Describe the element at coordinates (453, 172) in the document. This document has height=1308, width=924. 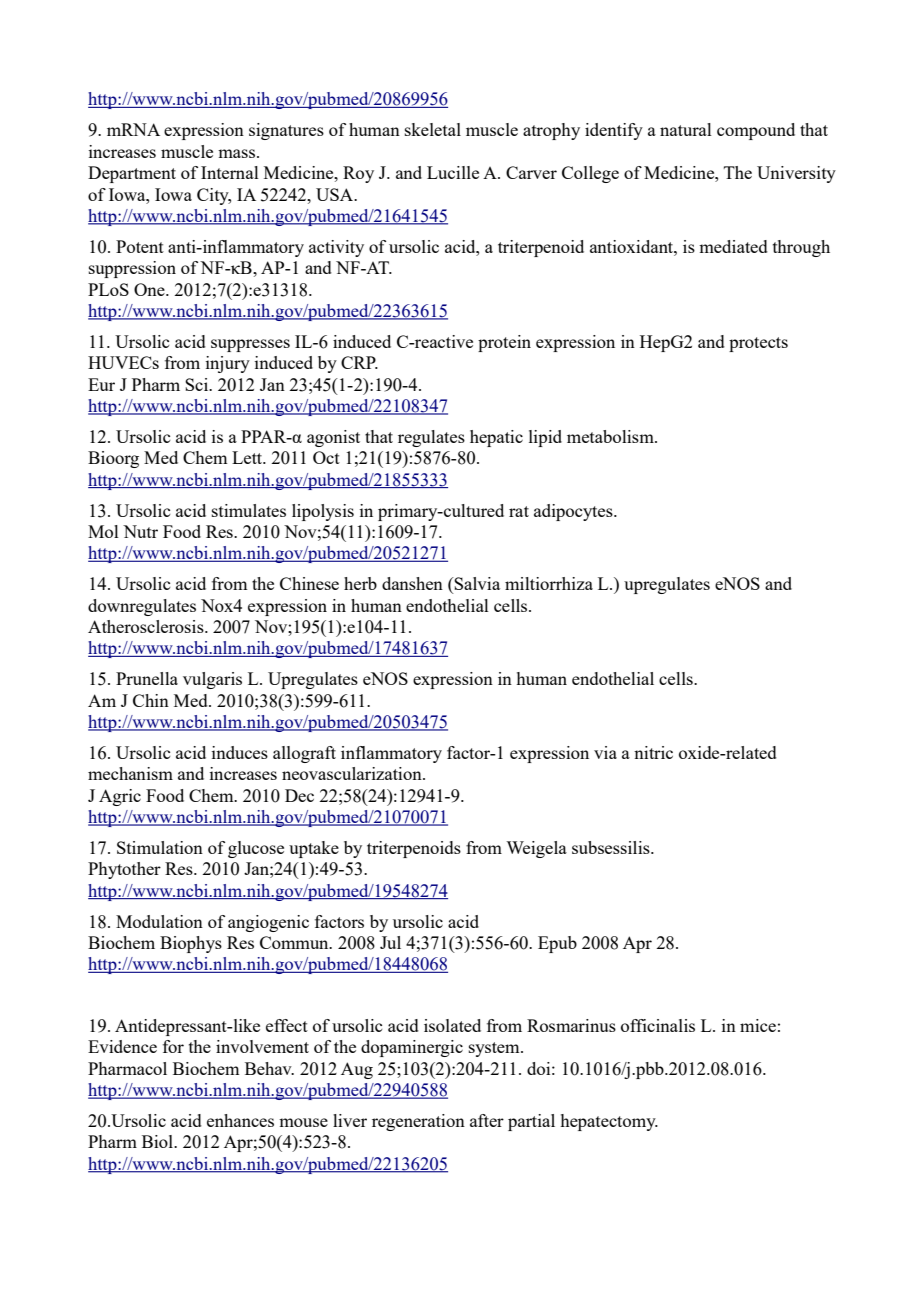
I see `Lucille` at that location.
